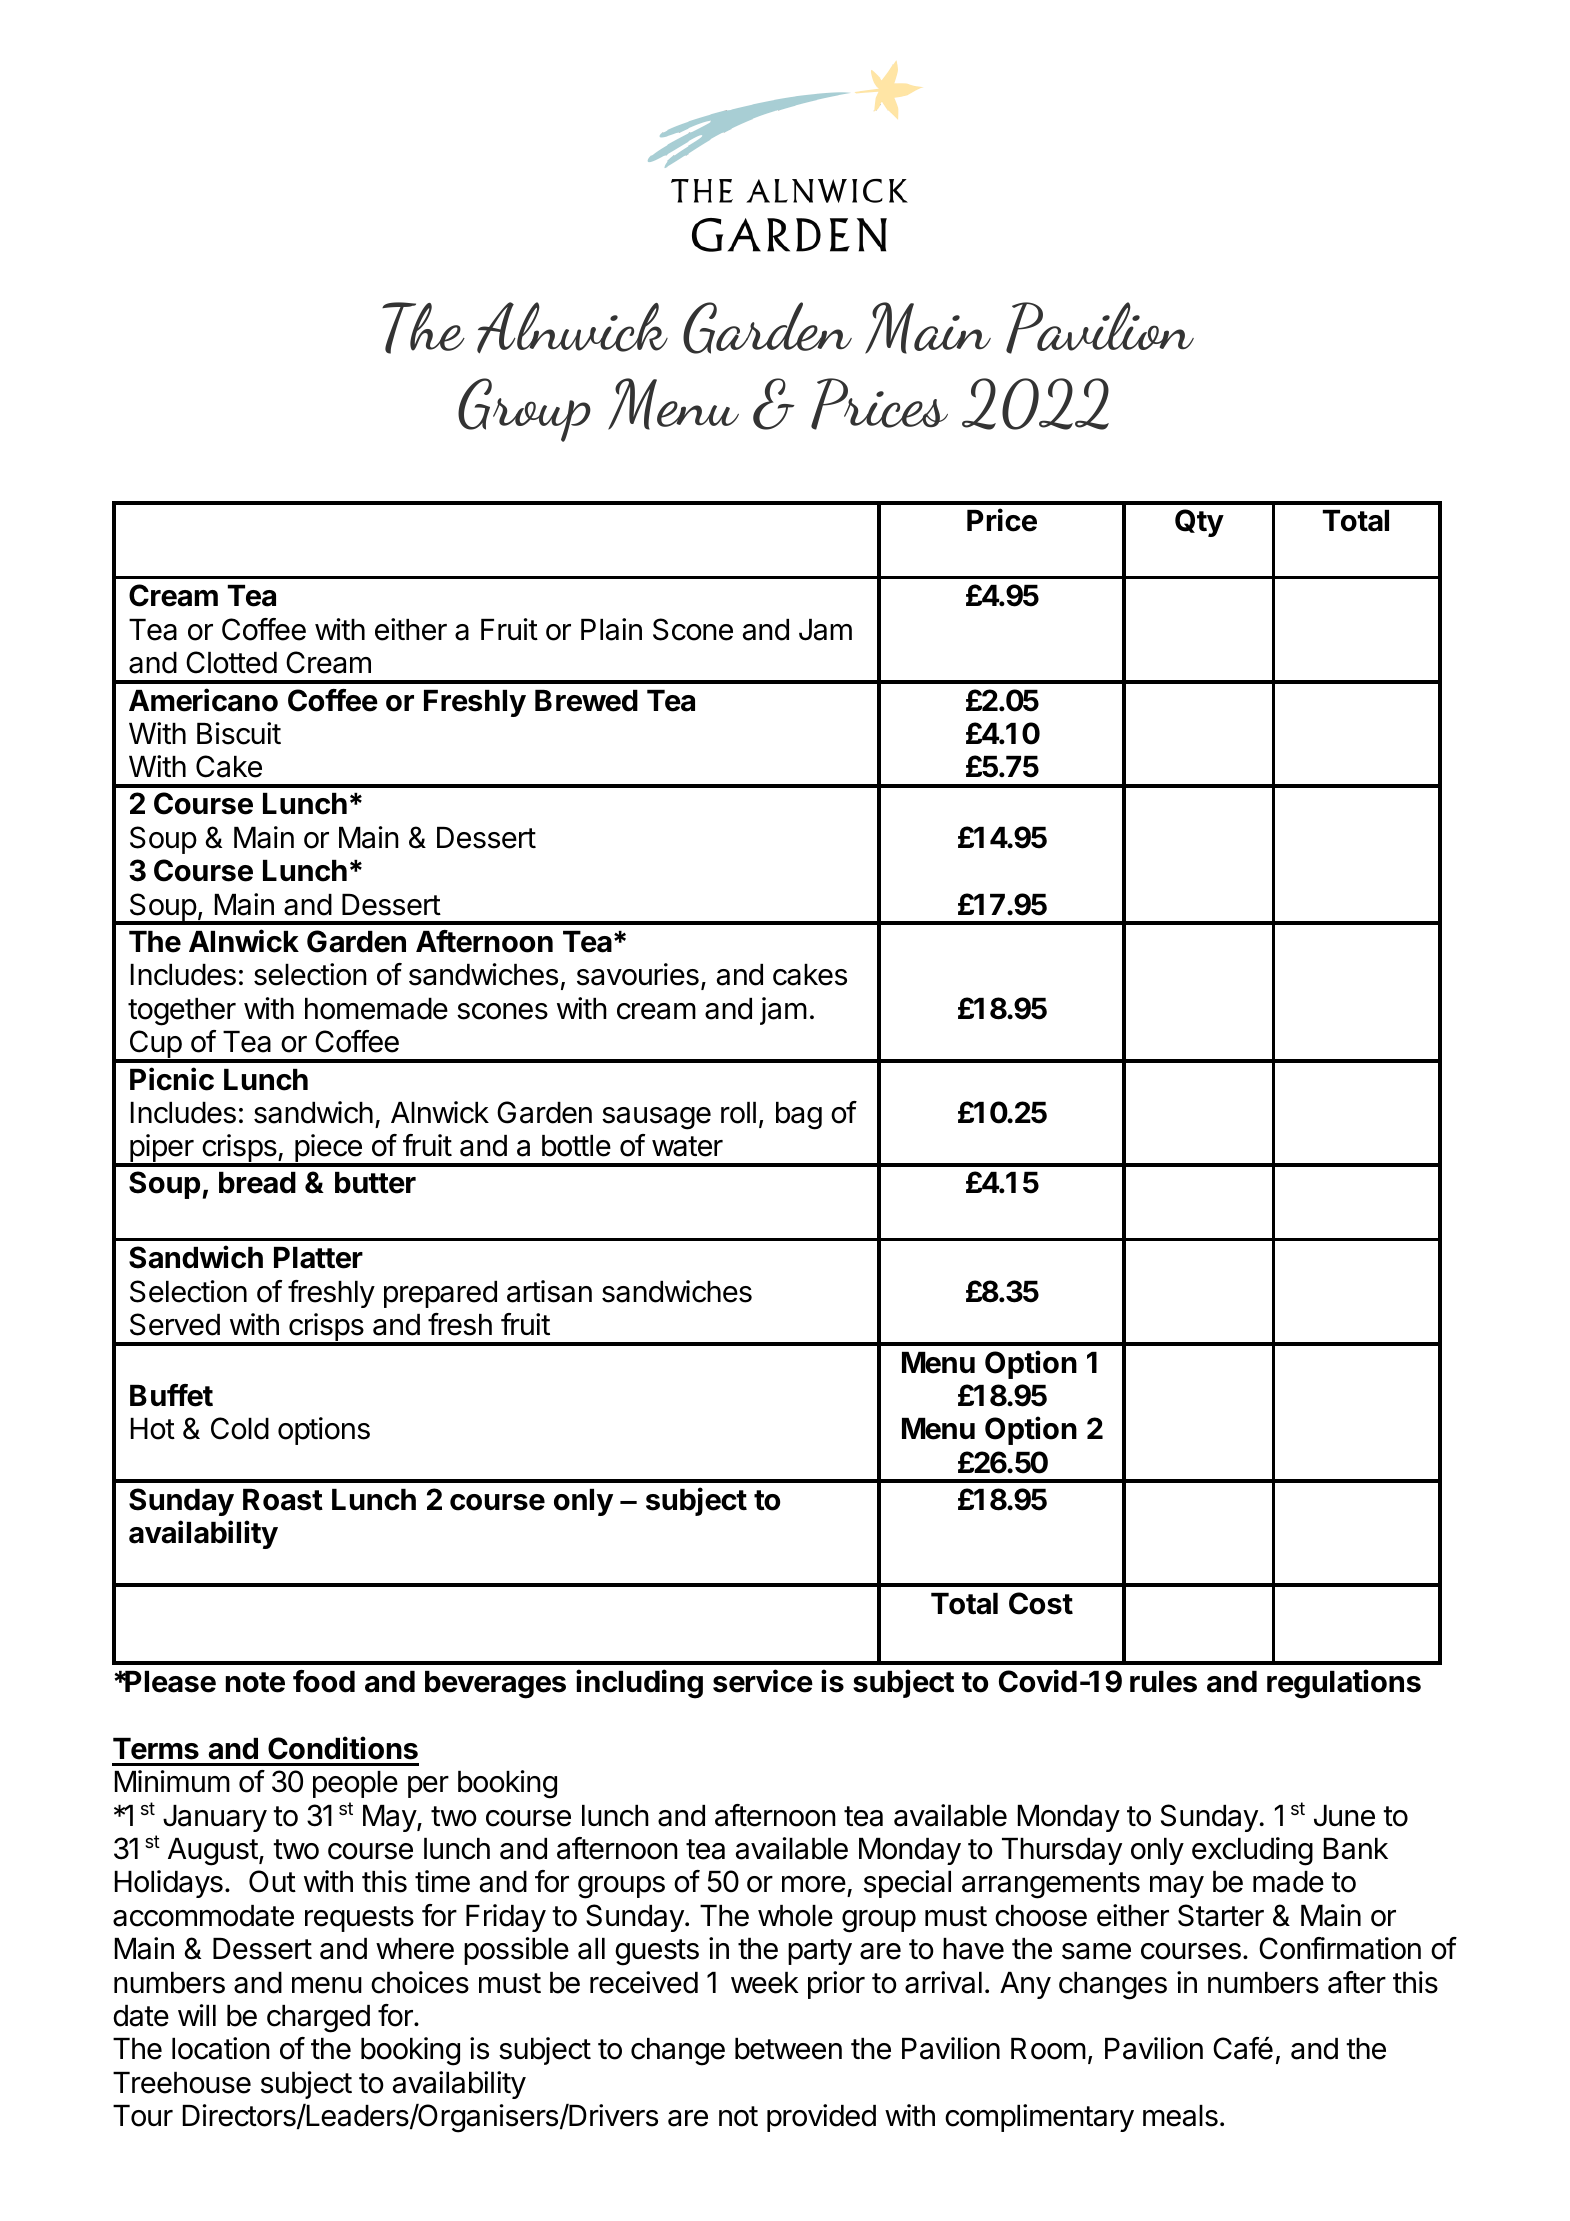 The width and height of the screenshot is (1570, 2221). What do you see at coordinates (1199, 523) in the screenshot?
I see `Qty` at bounding box center [1199, 523].
